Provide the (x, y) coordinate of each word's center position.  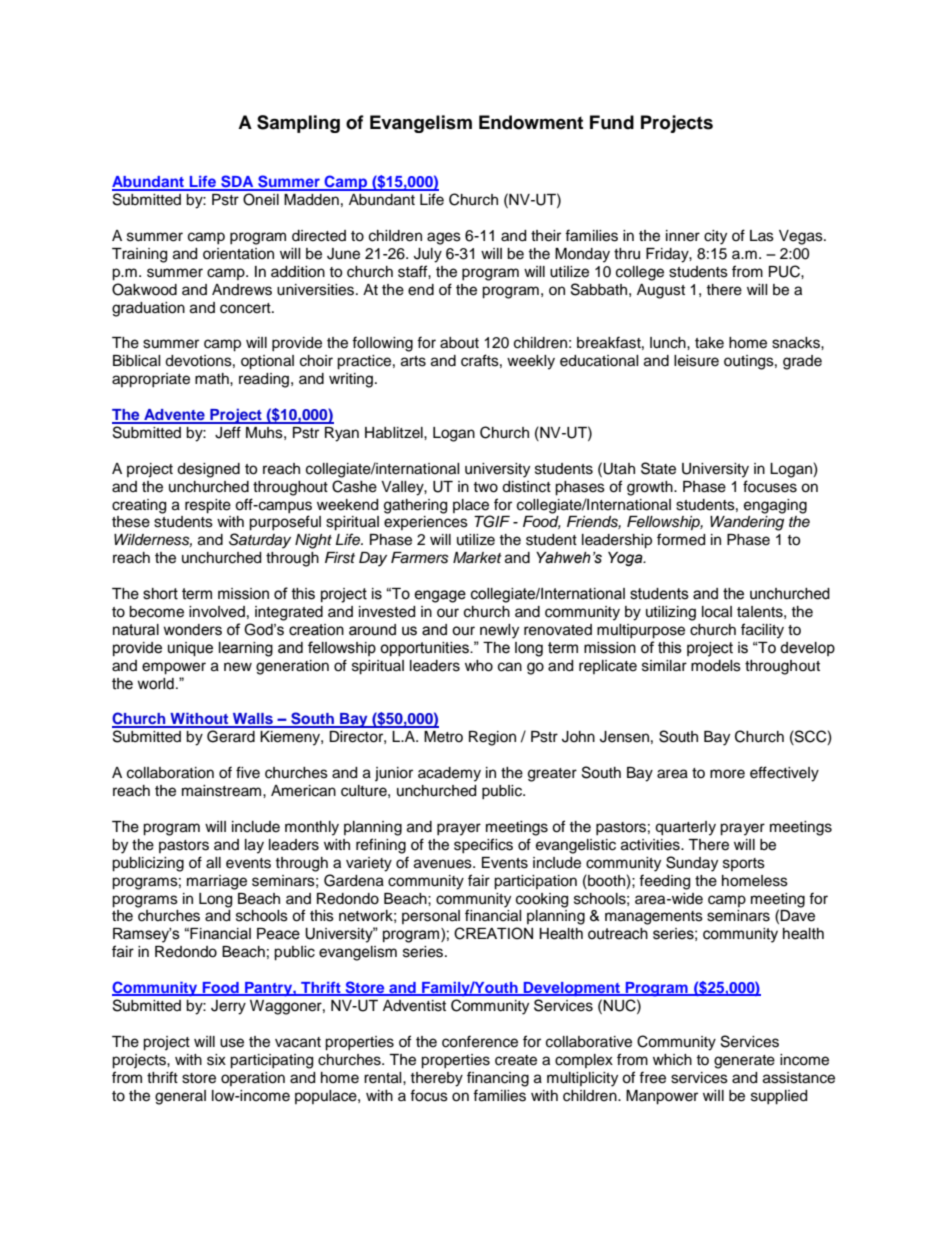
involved (217, 612)
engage (440, 596)
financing (498, 1079)
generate (744, 1062)
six (216, 1060)
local (717, 612)
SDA (237, 182)
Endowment (531, 122)
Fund (612, 122)
